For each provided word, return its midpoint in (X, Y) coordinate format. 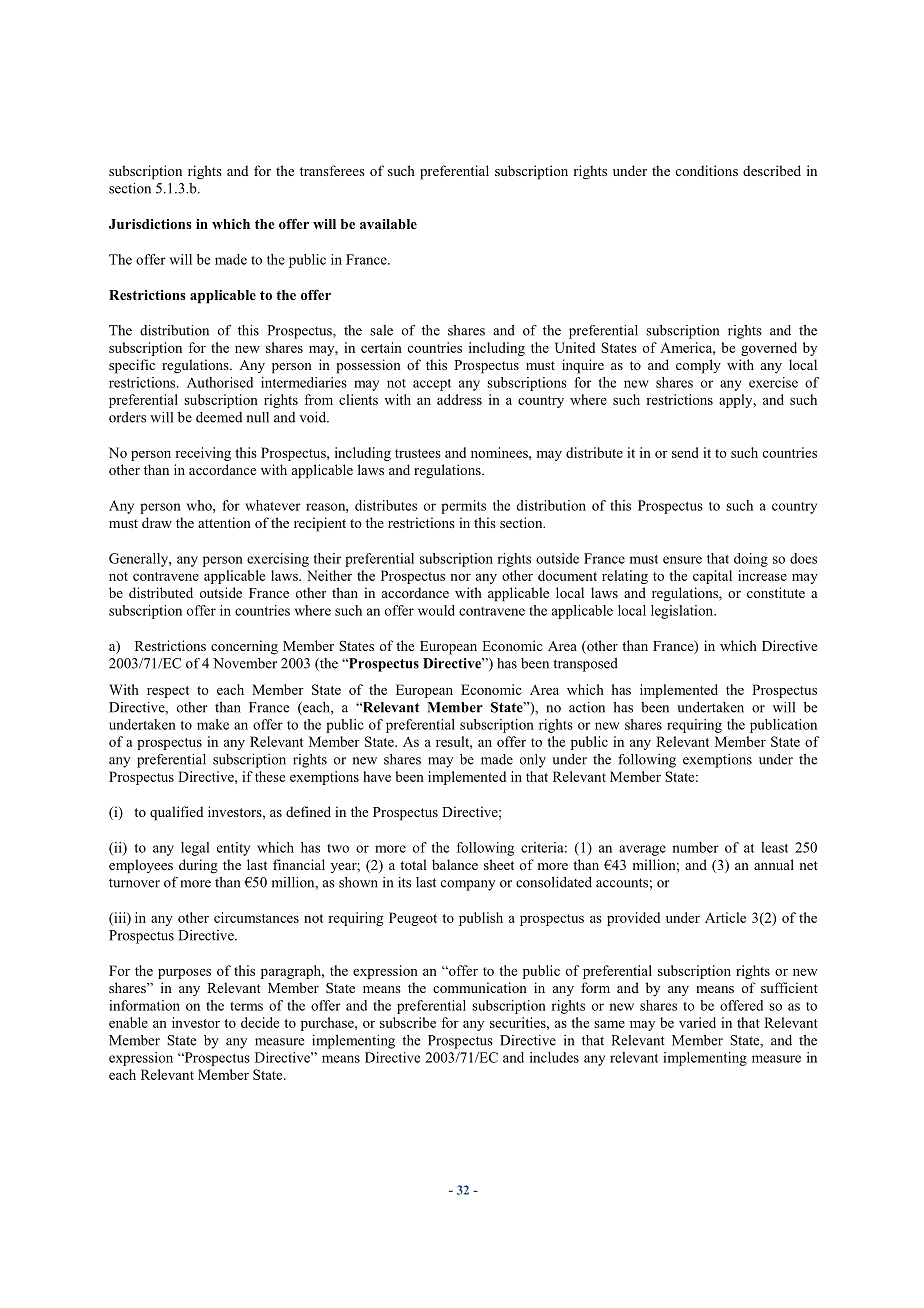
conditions (707, 170)
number (695, 847)
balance (455, 864)
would (436, 610)
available (388, 224)
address (459, 399)
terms (246, 1006)
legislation (683, 612)
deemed (219, 417)
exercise (773, 382)
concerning (244, 647)
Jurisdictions (150, 224)
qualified (176, 813)
